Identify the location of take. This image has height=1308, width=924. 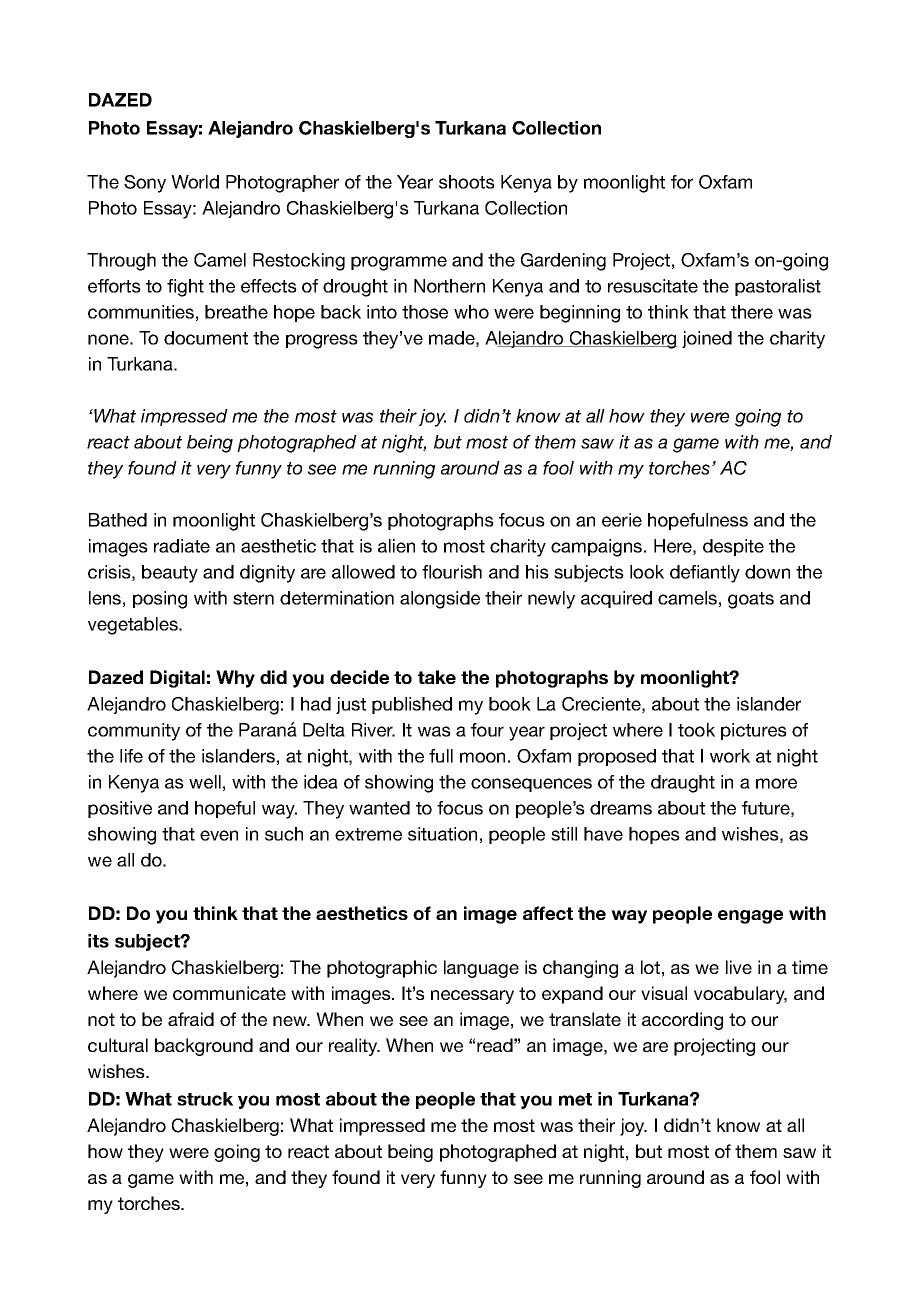
(437, 677).
